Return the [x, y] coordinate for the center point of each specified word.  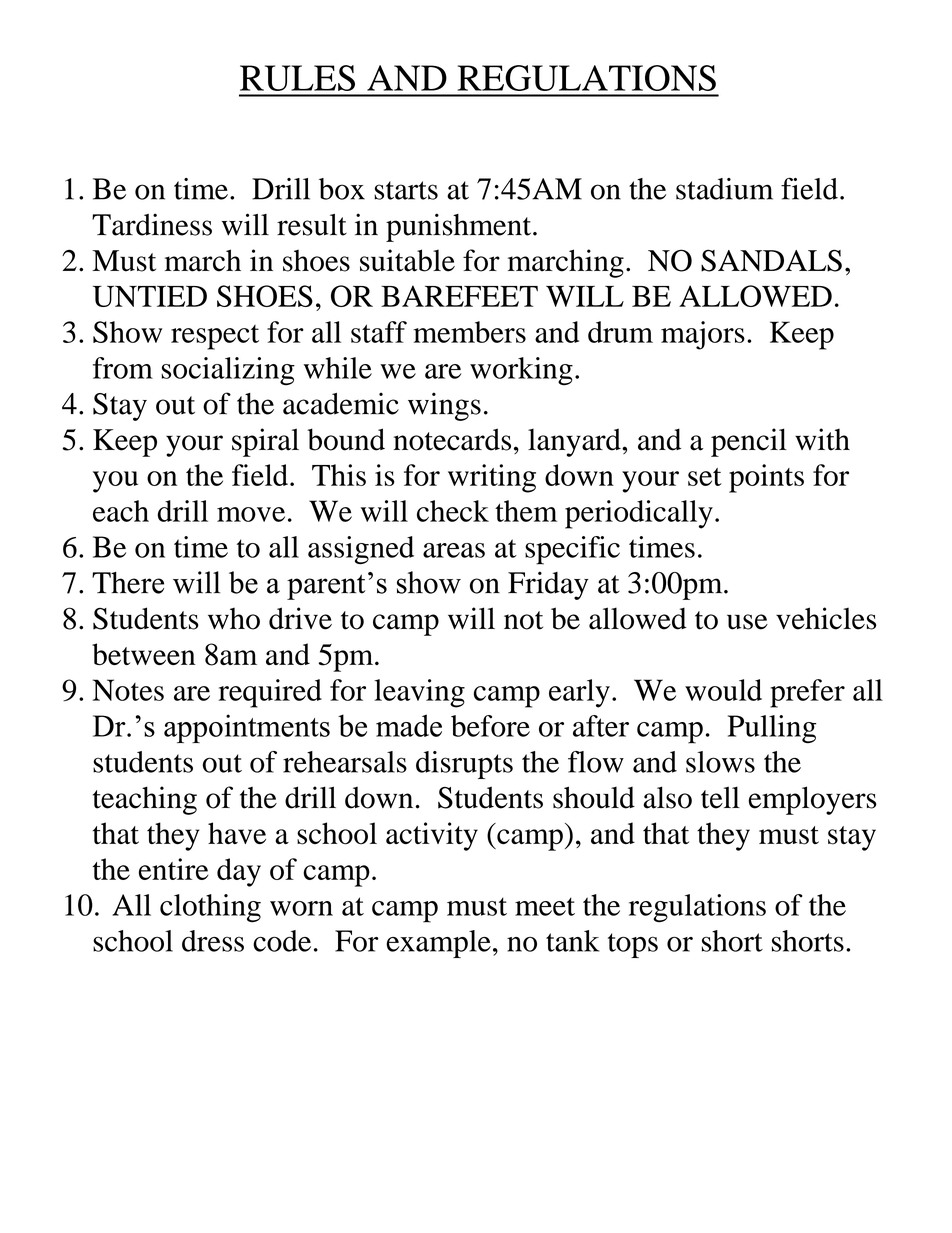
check [453, 511]
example [438, 944]
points [766, 478]
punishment [460, 227]
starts [406, 190]
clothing [210, 908]
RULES [297, 78]
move [251, 514]
